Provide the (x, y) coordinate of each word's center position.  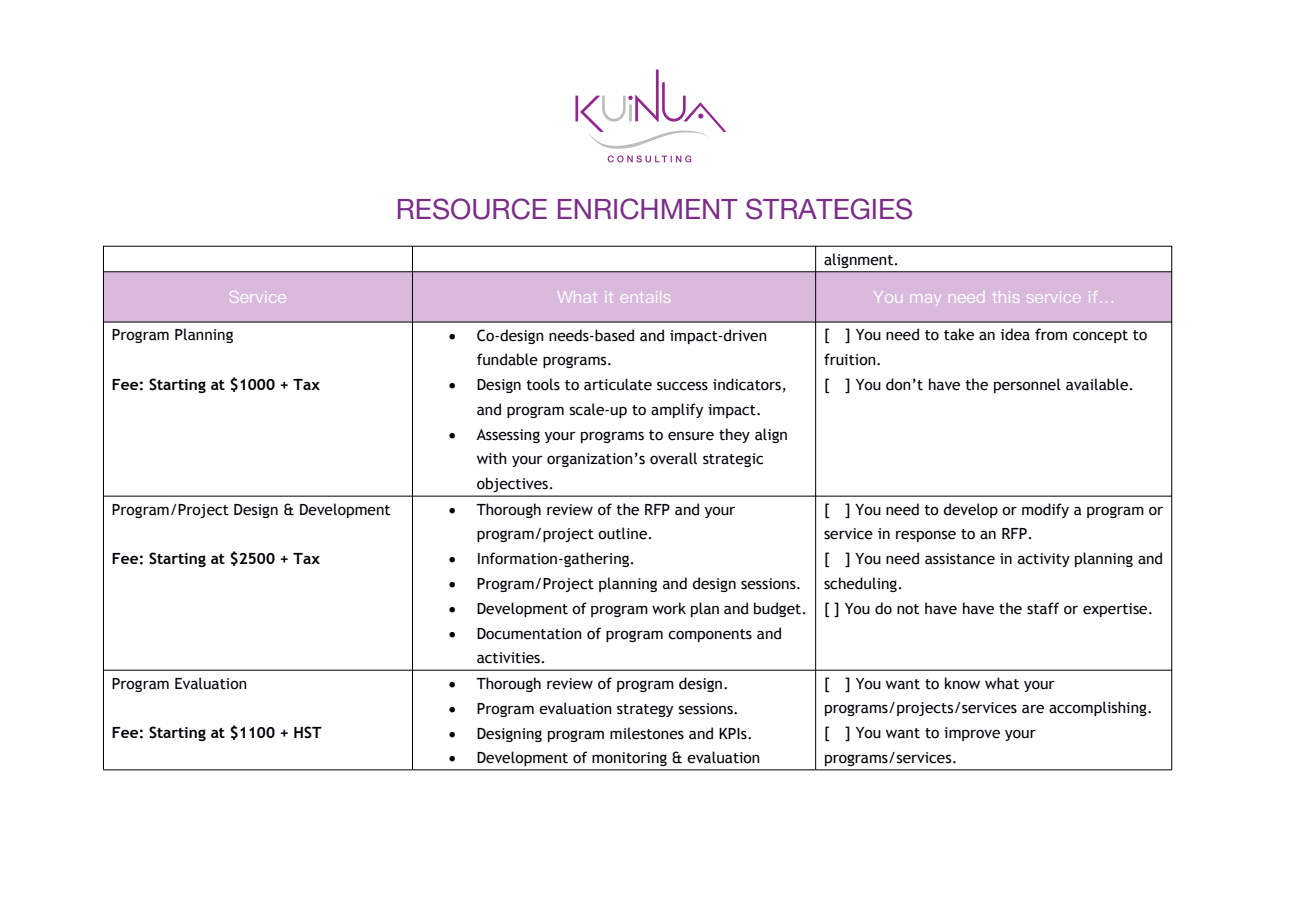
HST (308, 732)
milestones (647, 733)
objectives (512, 485)
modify (1045, 510)
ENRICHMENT (648, 209)
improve (972, 734)
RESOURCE (472, 209)
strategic (733, 460)
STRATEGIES (829, 209)
